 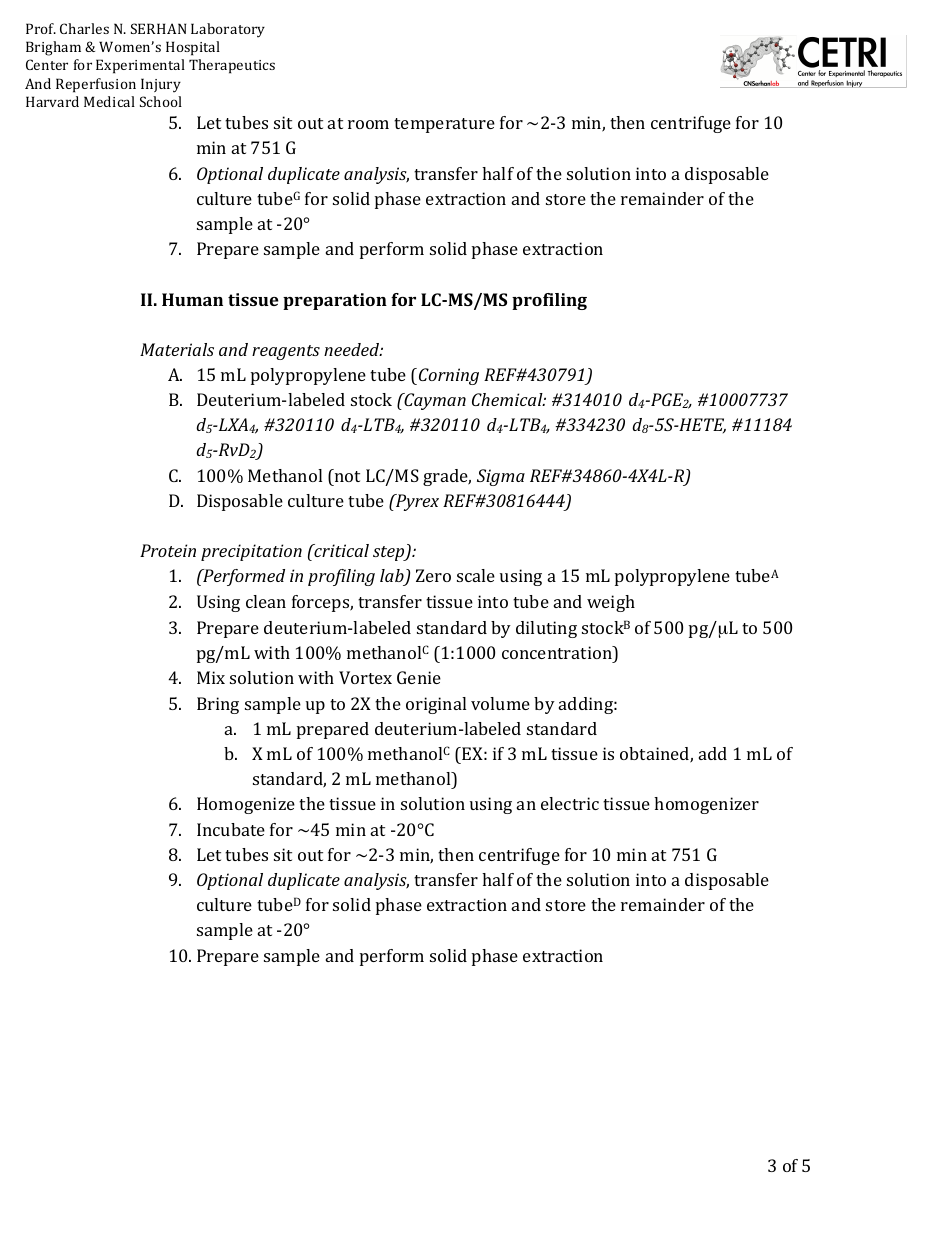 I want to click on Corning, so click(x=449, y=376).
